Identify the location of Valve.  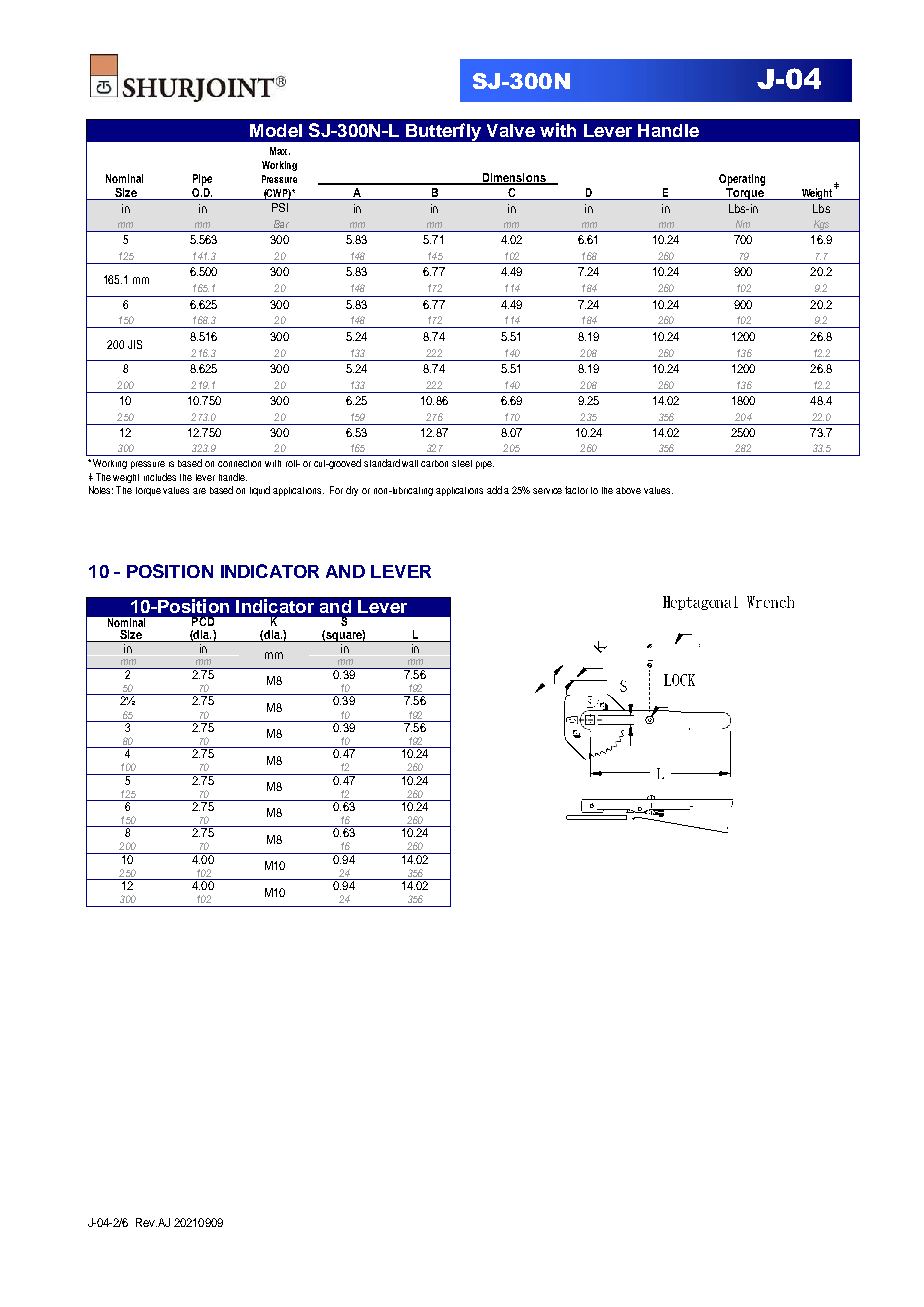
(511, 130).
